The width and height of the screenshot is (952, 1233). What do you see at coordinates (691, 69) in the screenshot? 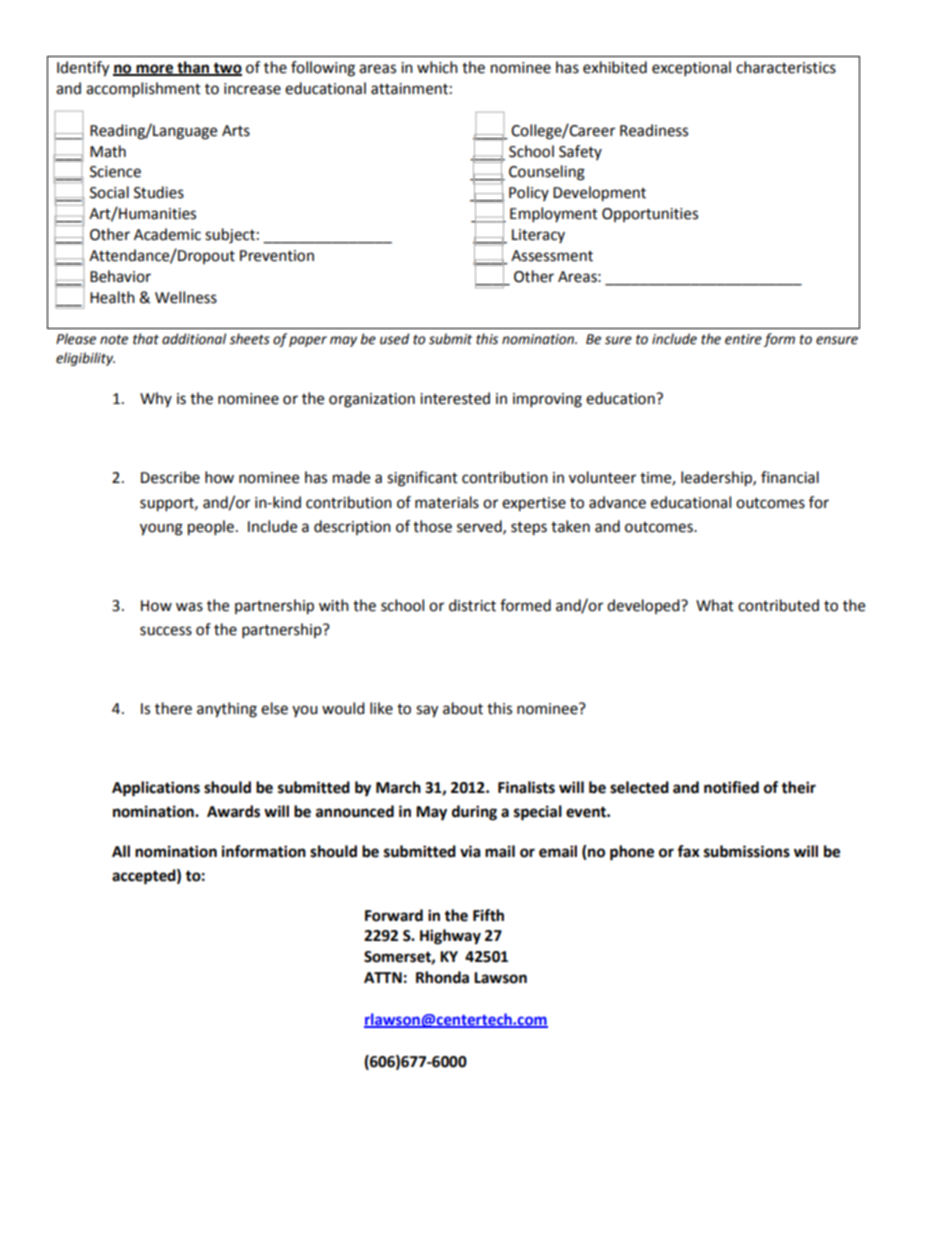
I see `exceptional` at bounding box center [691, 69].
